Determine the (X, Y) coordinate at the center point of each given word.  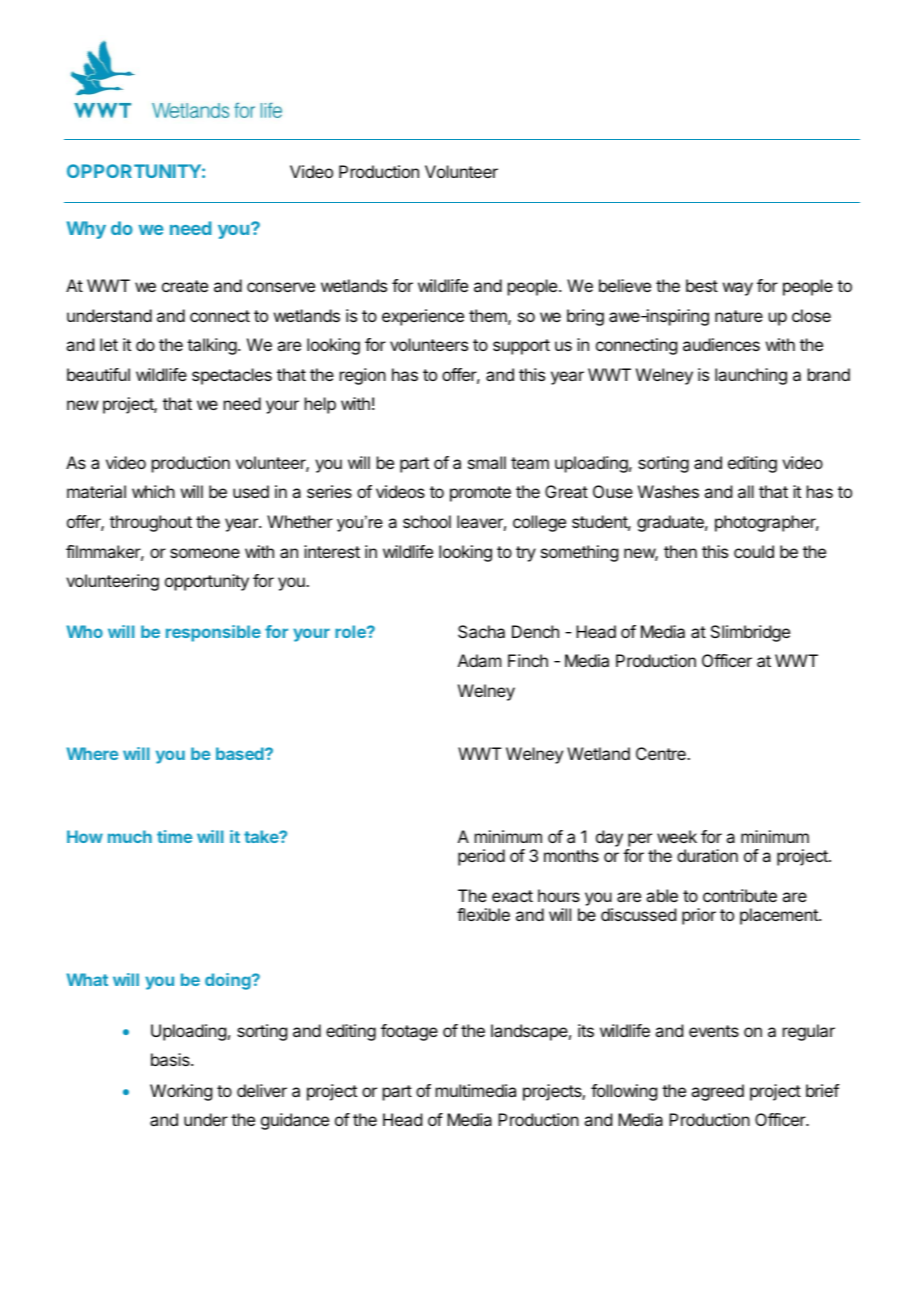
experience (423, 317)
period (481, 857)
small (487, 462)
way (738, 289)
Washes (668, 491)
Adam (479, 660)
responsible (213, 633)
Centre (662, 753)
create (185, 286)
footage (409, 1032)
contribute (740, 895)
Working (181, 1092)
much (130, 836)
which (153, 491)
